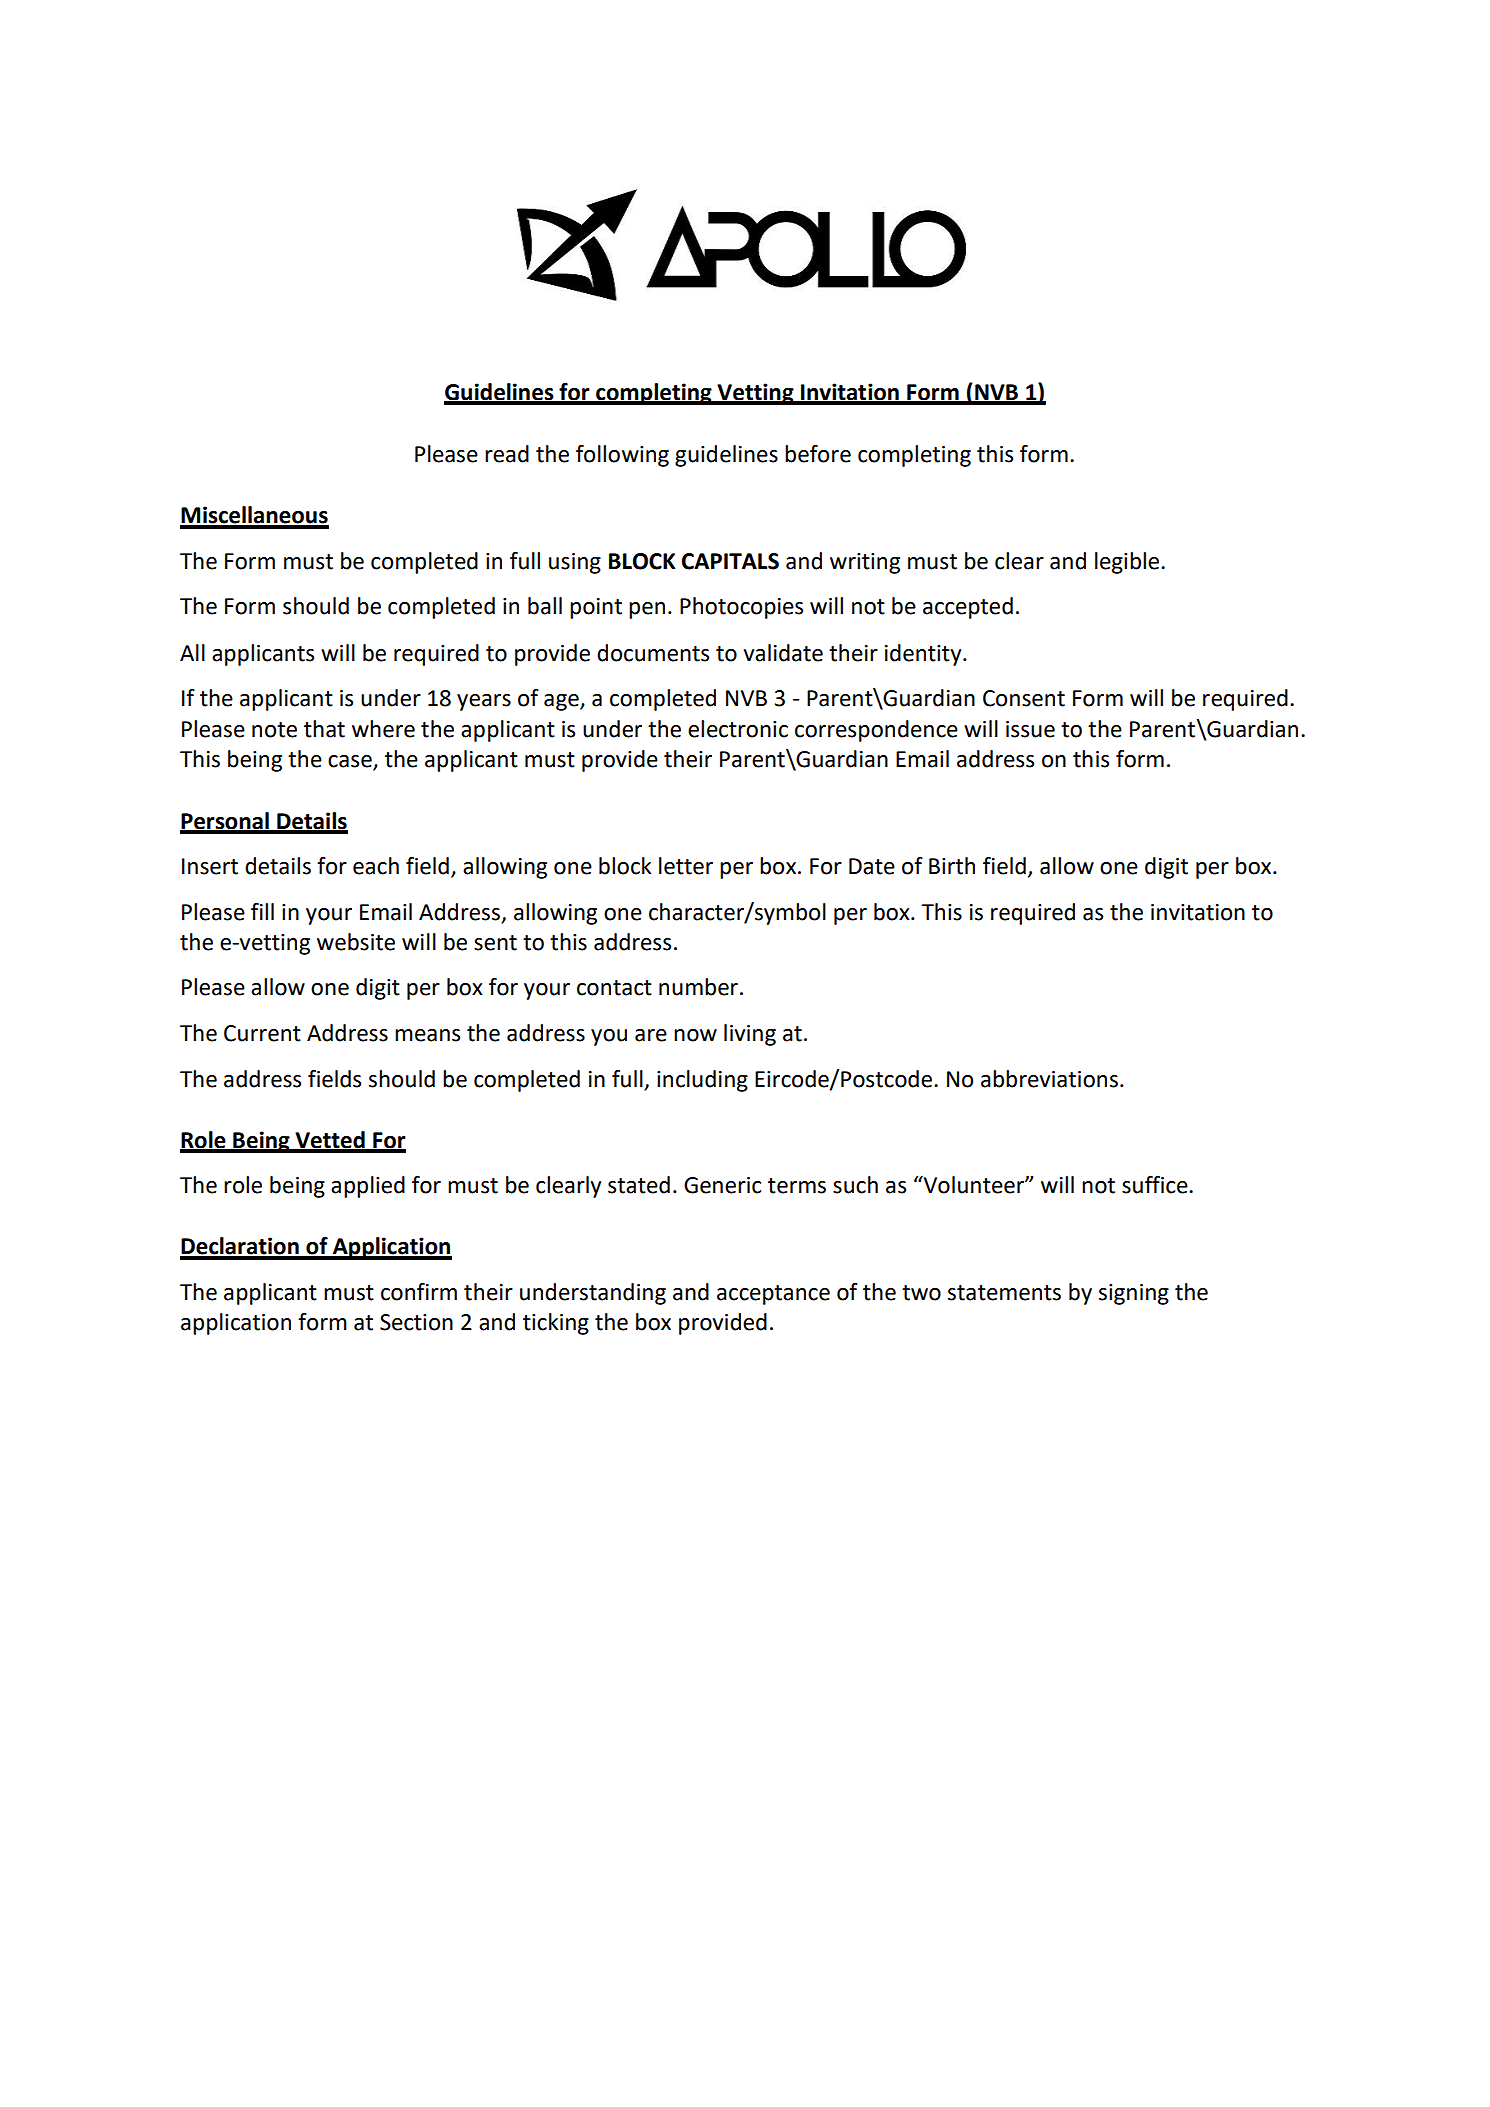 Image resolution: width=1490 pixels, height=2107 pixels. Describe the element at coordinates (702, 1081) in the screenshot. I see `including` at that location.
